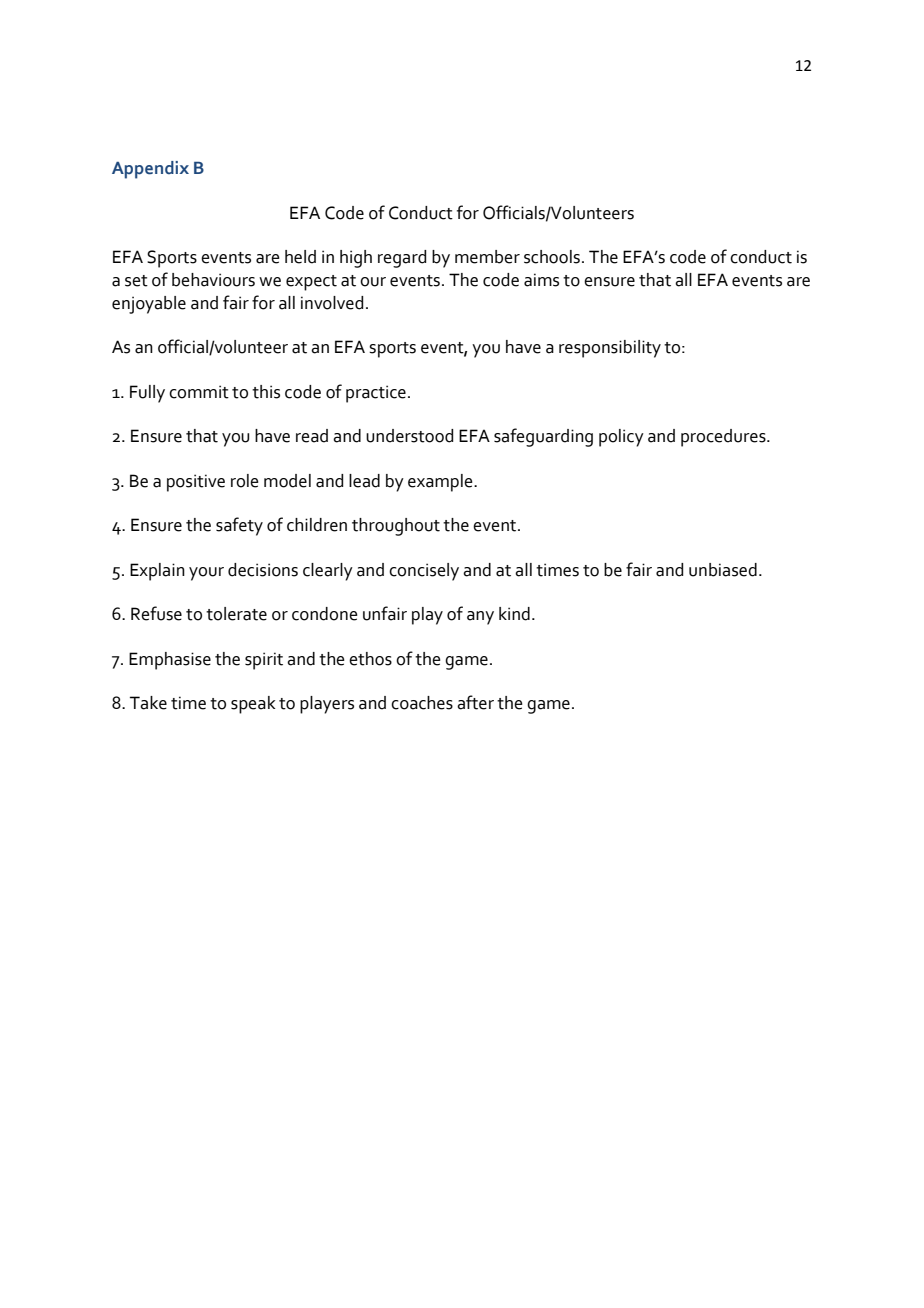 This screenshot has width=924, height=1308. Describe the element at coordinates (610, 349) in the screenshot. I see `responsibility` at that location.
